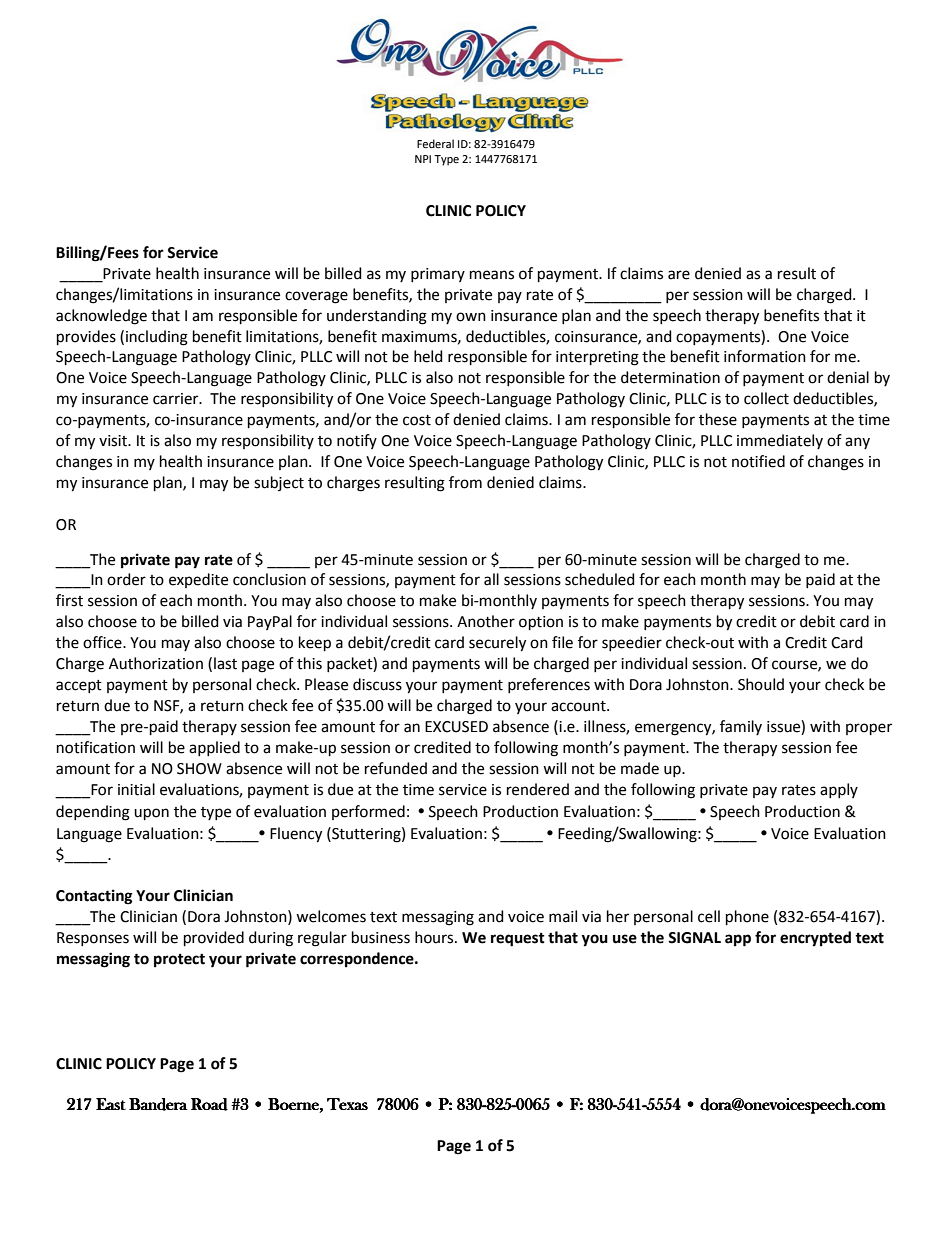 The image size is (952, 1233). I want to click on Federal, so click(435, 144).
